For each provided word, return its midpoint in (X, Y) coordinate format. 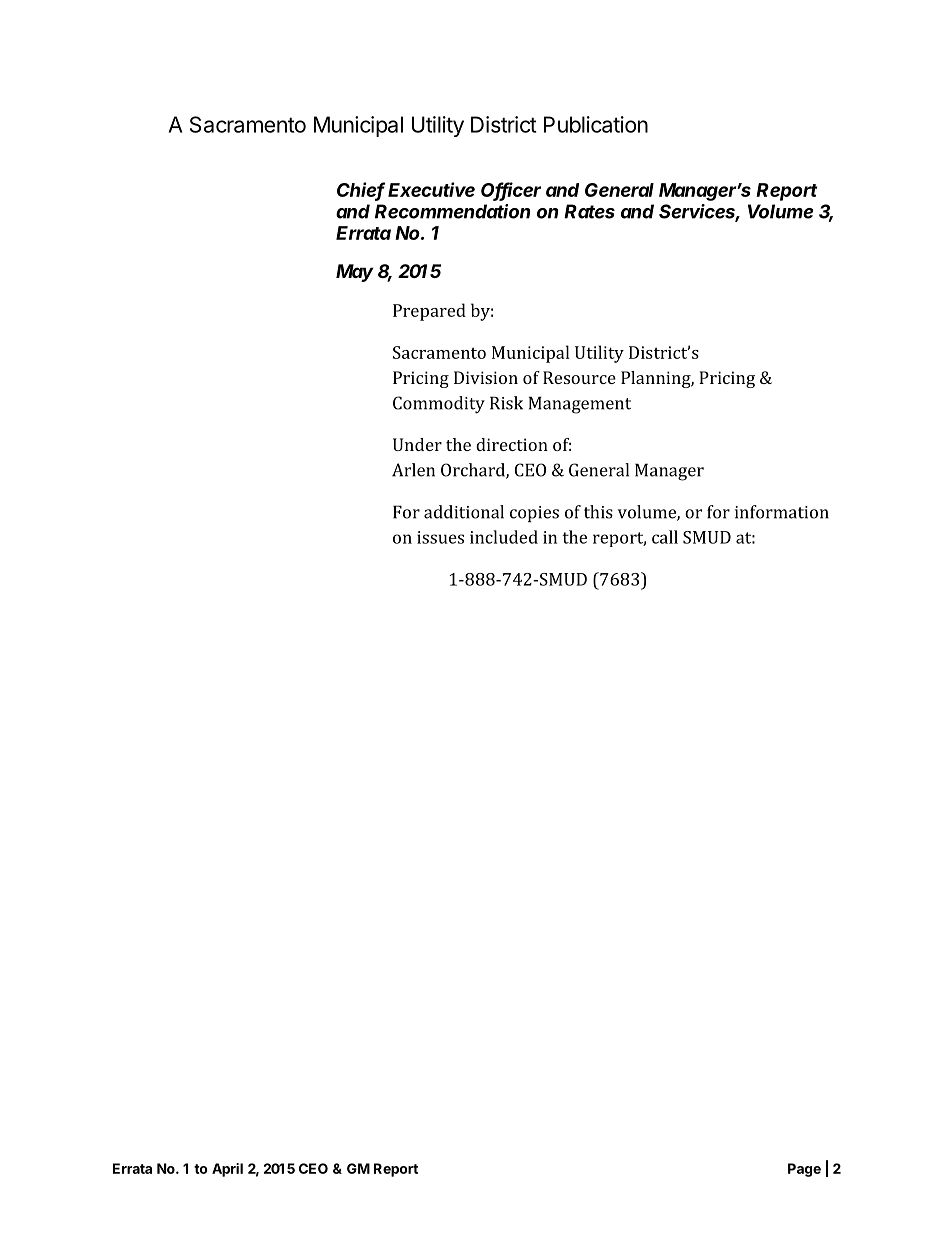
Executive (431, 189)
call (665, 537)
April (227, 1170)
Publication (596, 124)
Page (804, 1170)
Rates (589, 211)
